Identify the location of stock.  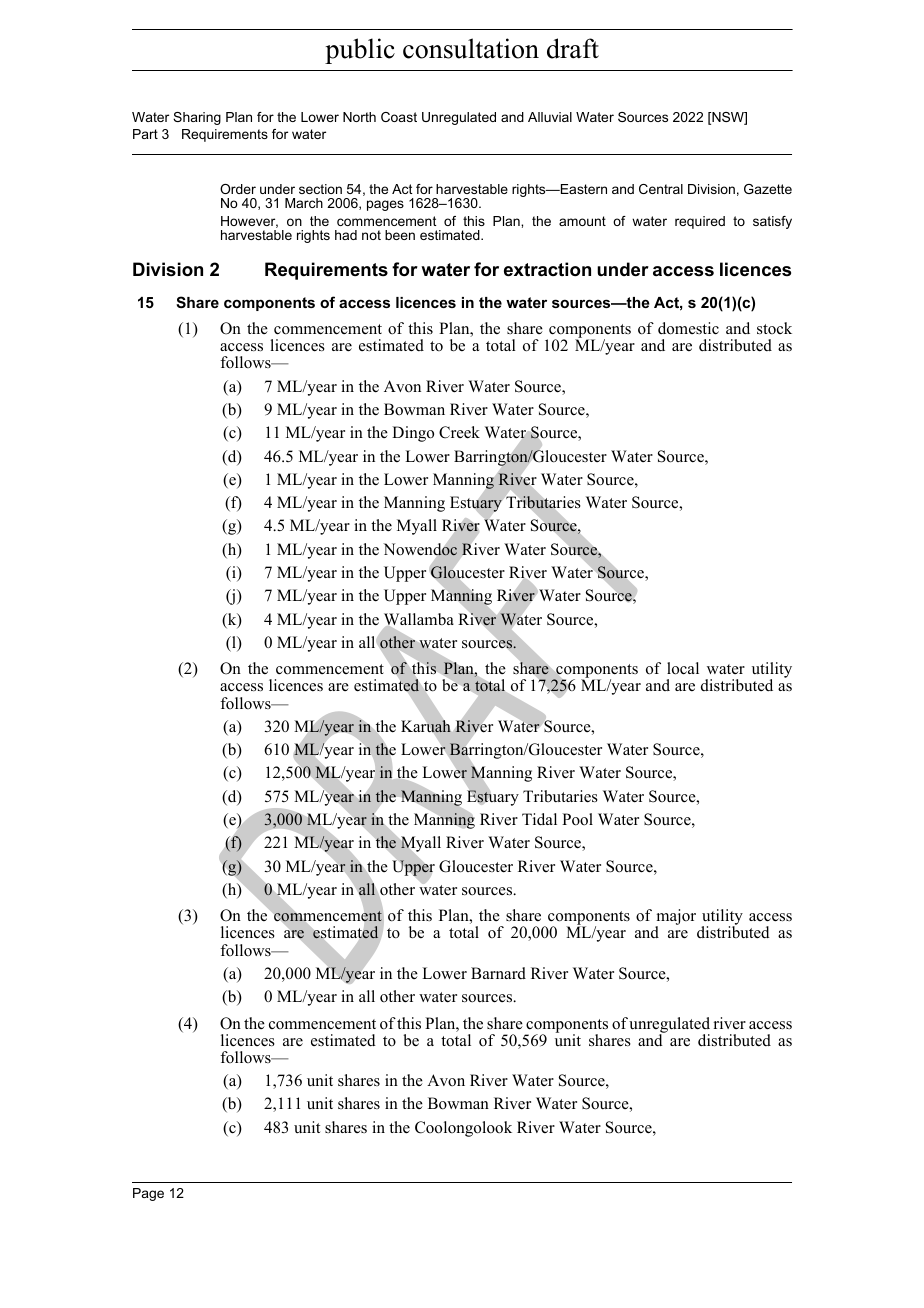
(774, 328).
